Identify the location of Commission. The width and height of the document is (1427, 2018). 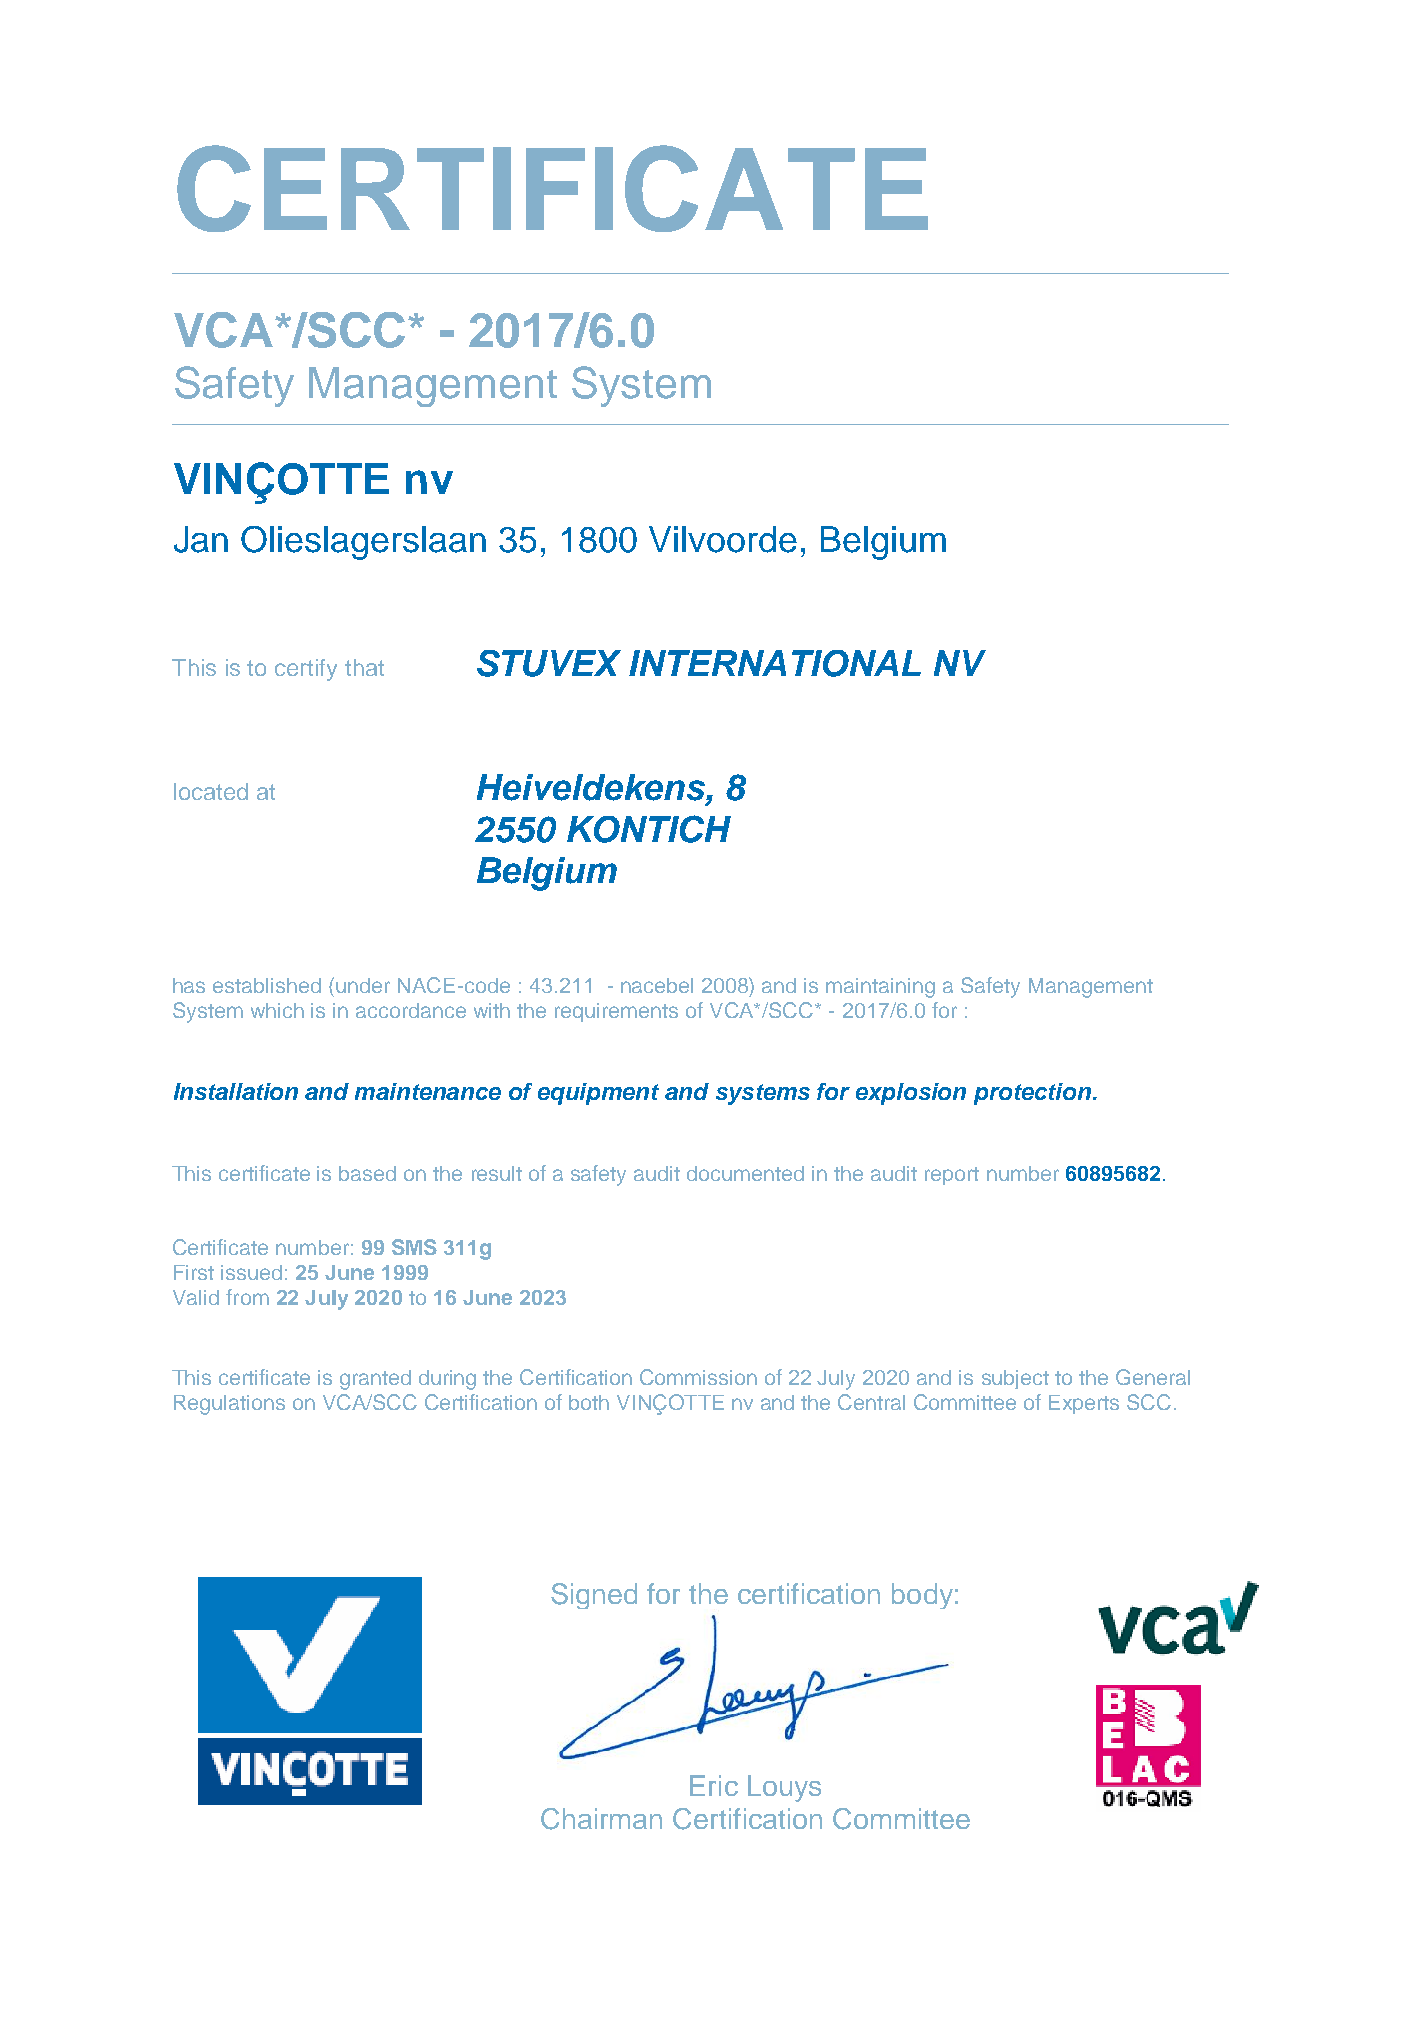
(698, 1377).
